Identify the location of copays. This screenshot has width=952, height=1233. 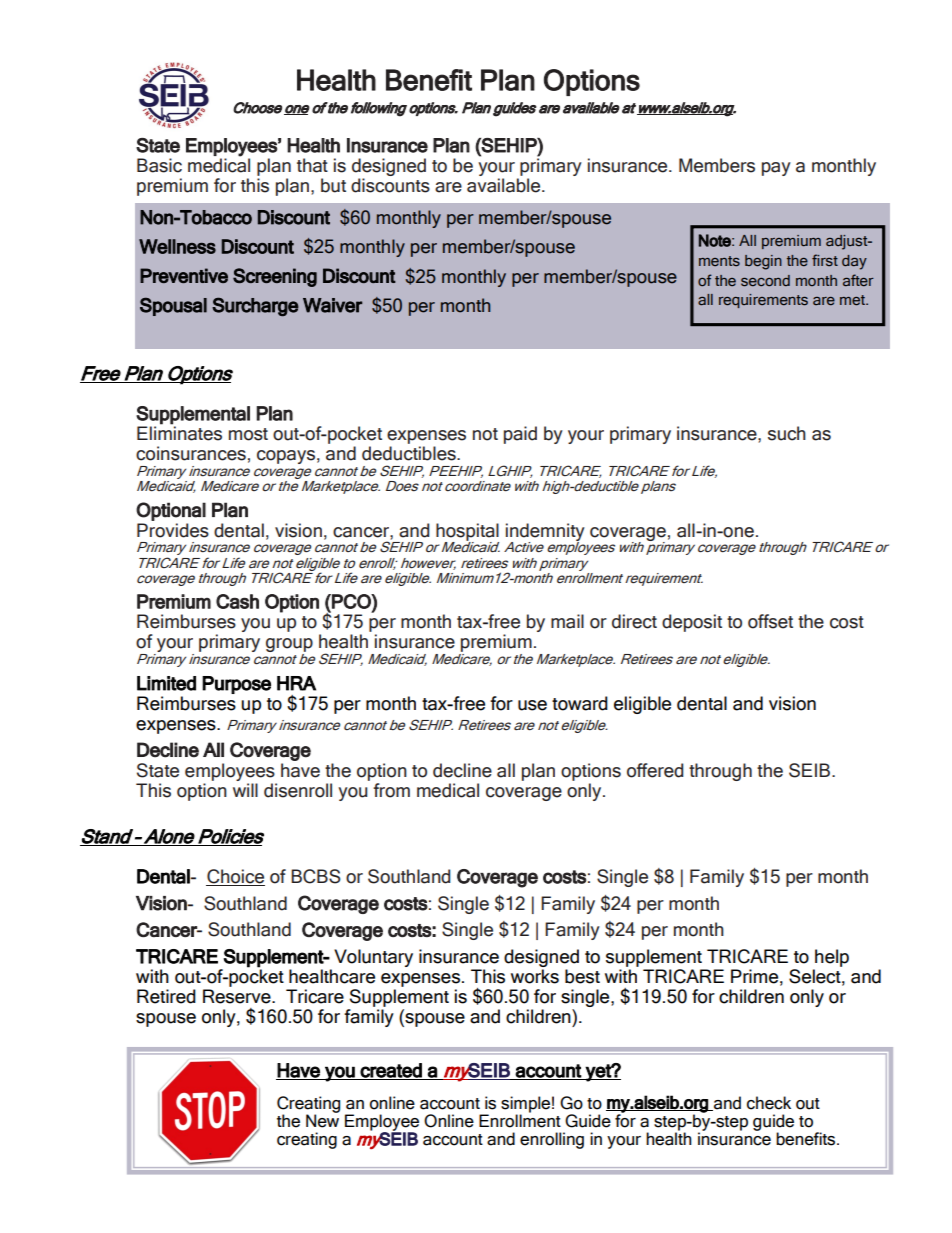
(286, 457).
